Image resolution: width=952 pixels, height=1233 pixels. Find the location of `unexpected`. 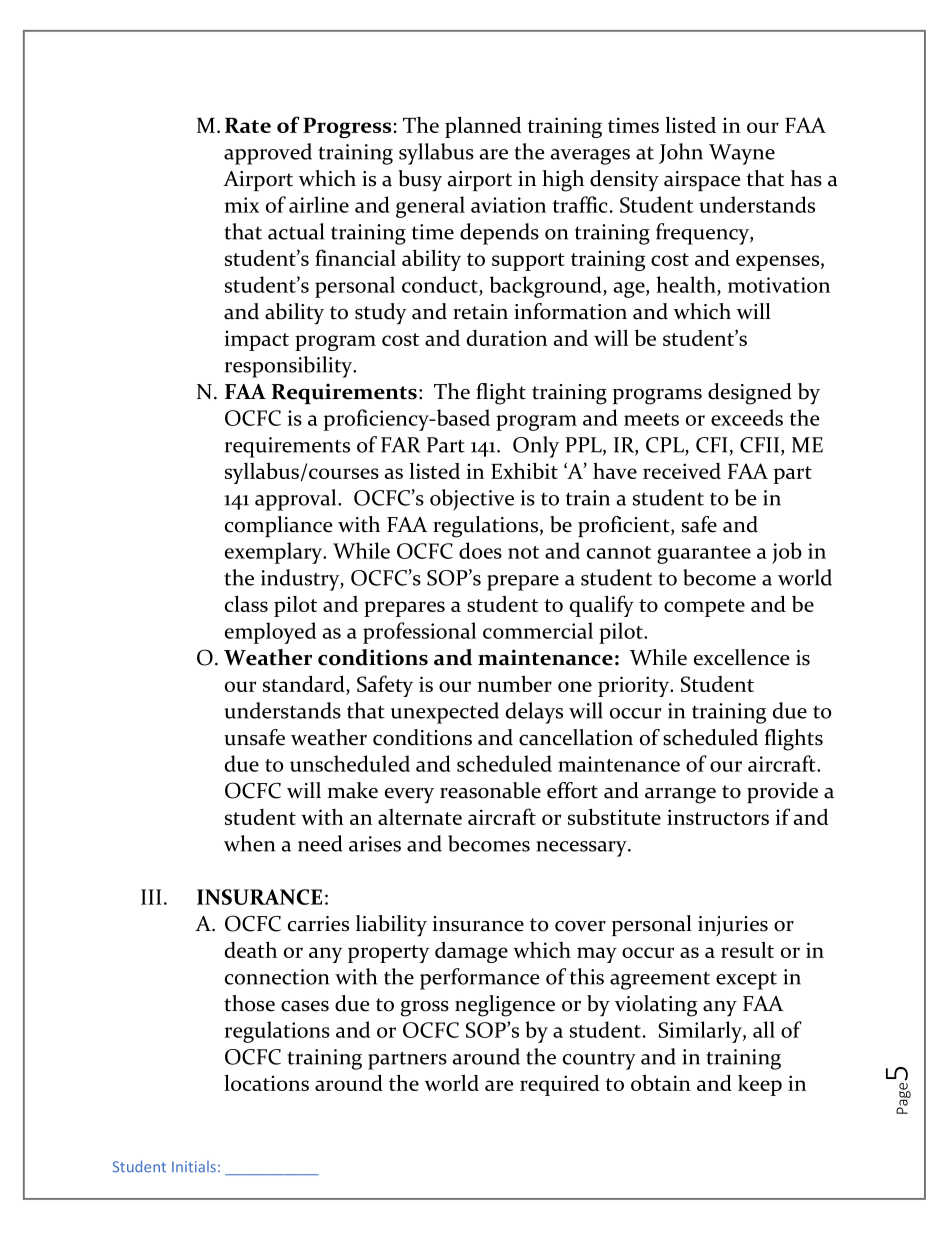

unexpected is located at coordinates (445, 713).
